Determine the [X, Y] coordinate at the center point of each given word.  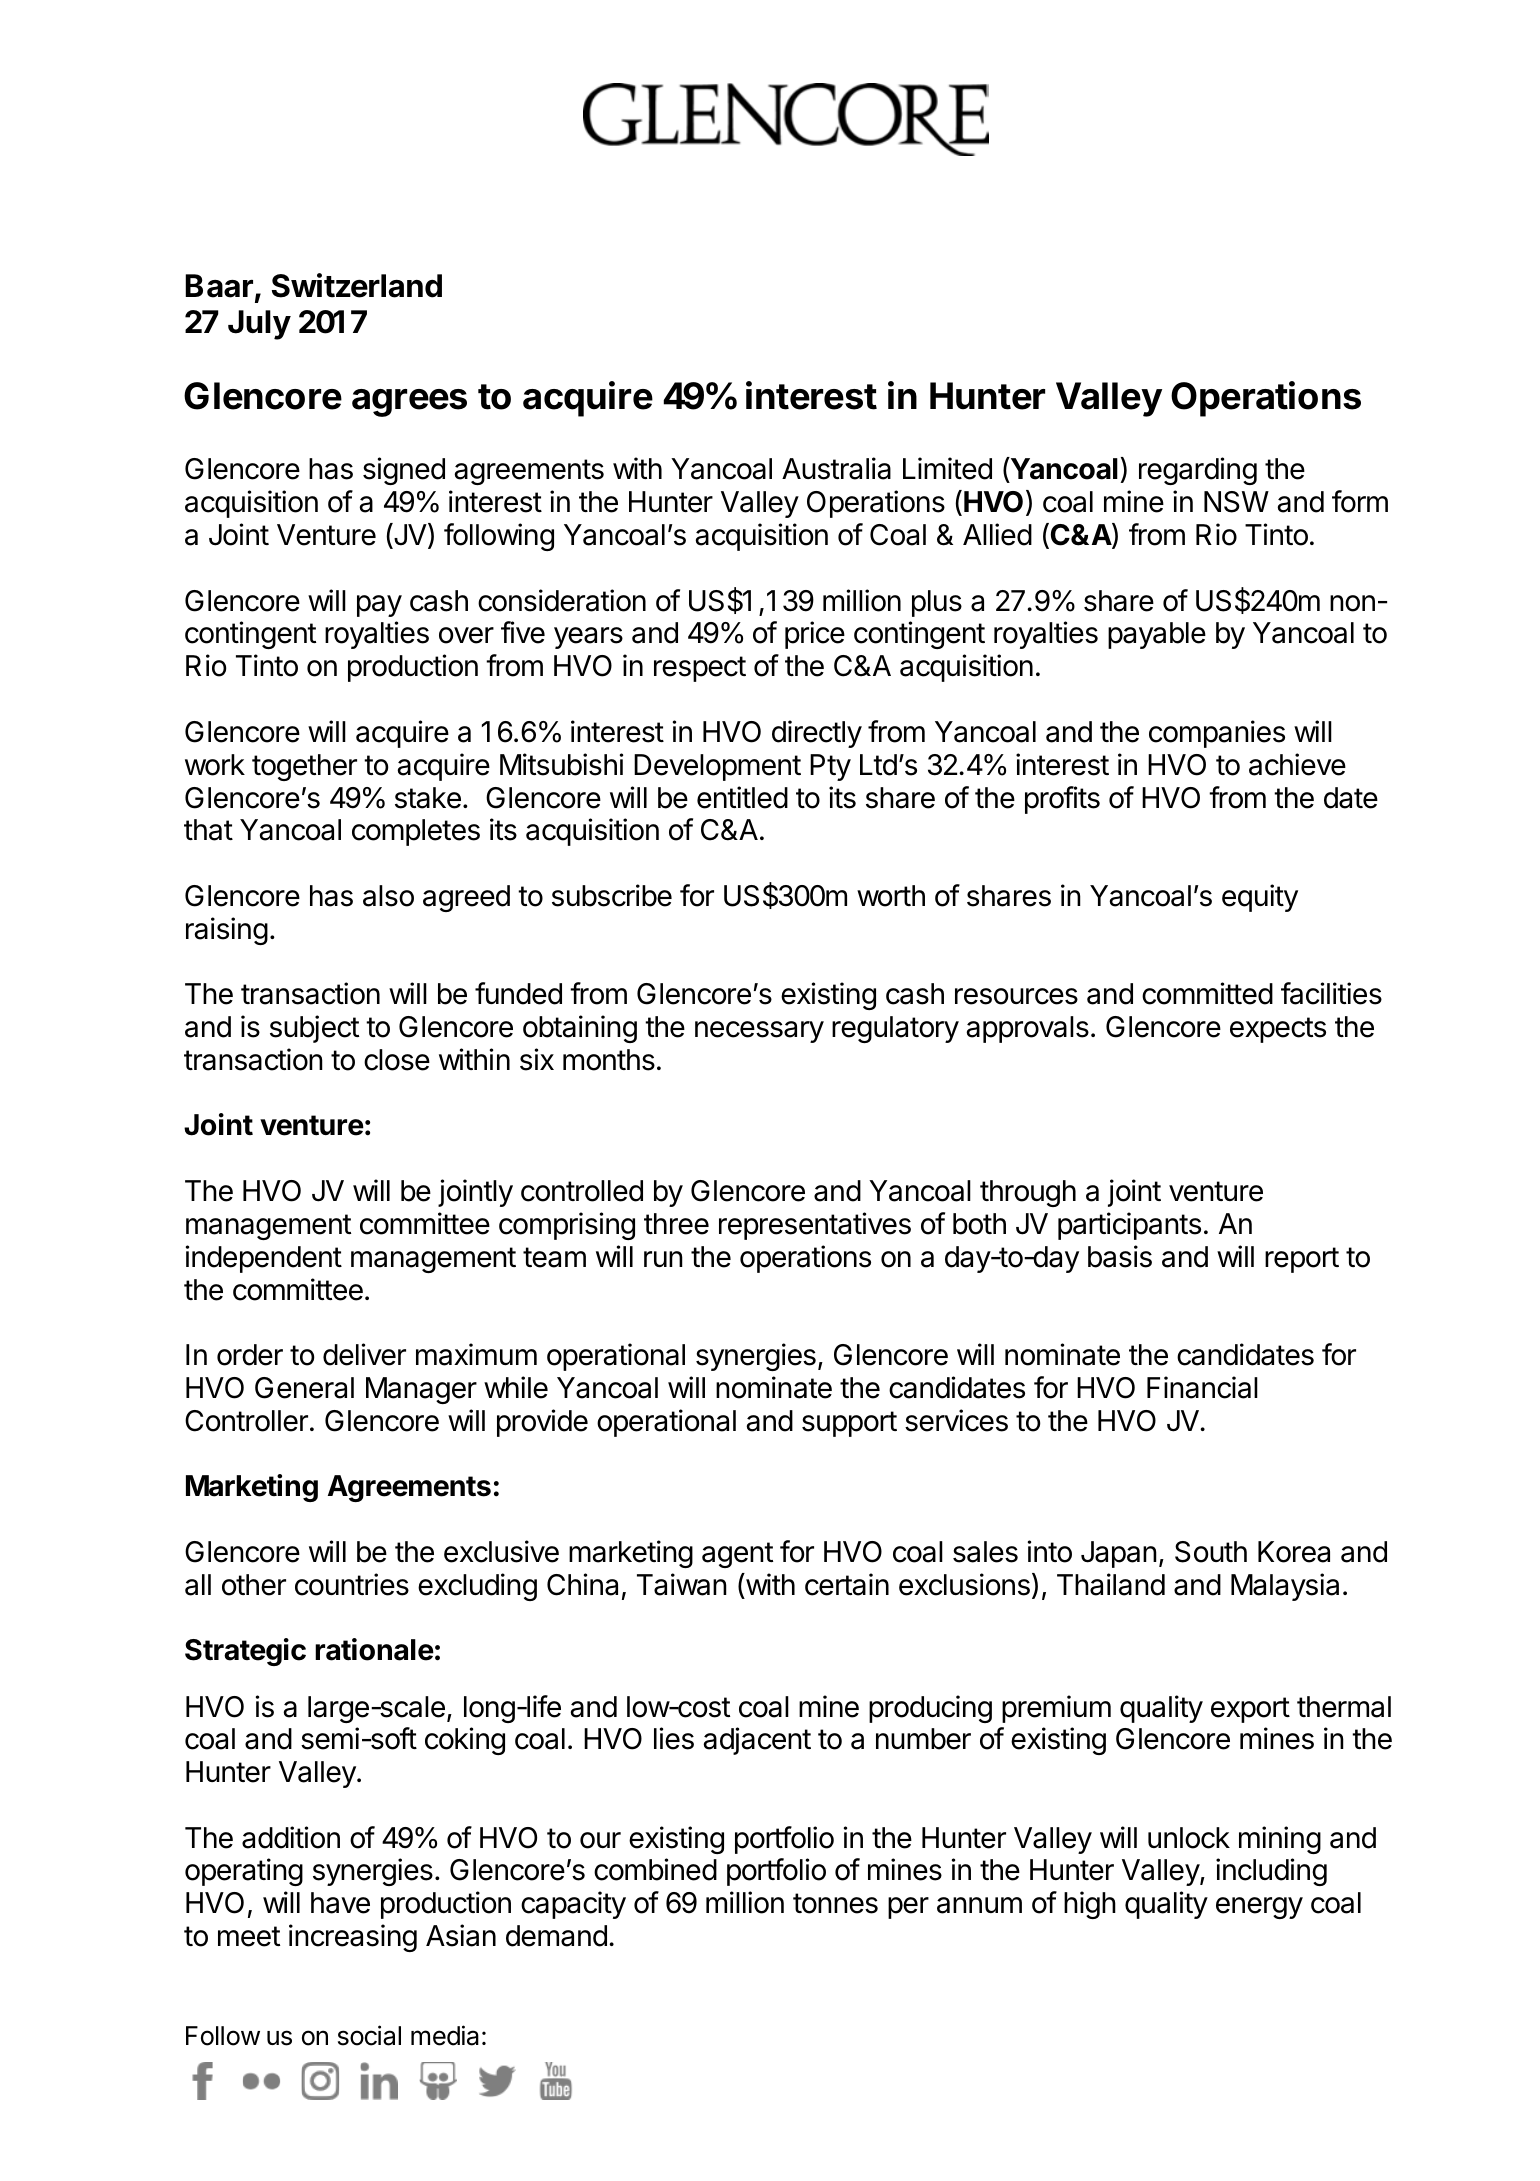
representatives [815, 1226]
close [397, 1060]
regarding [1198, 471]
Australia [836, 468]
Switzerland [357, 285]
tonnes [835, 1903]
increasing [353, 1938]
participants [1129, 1226]
